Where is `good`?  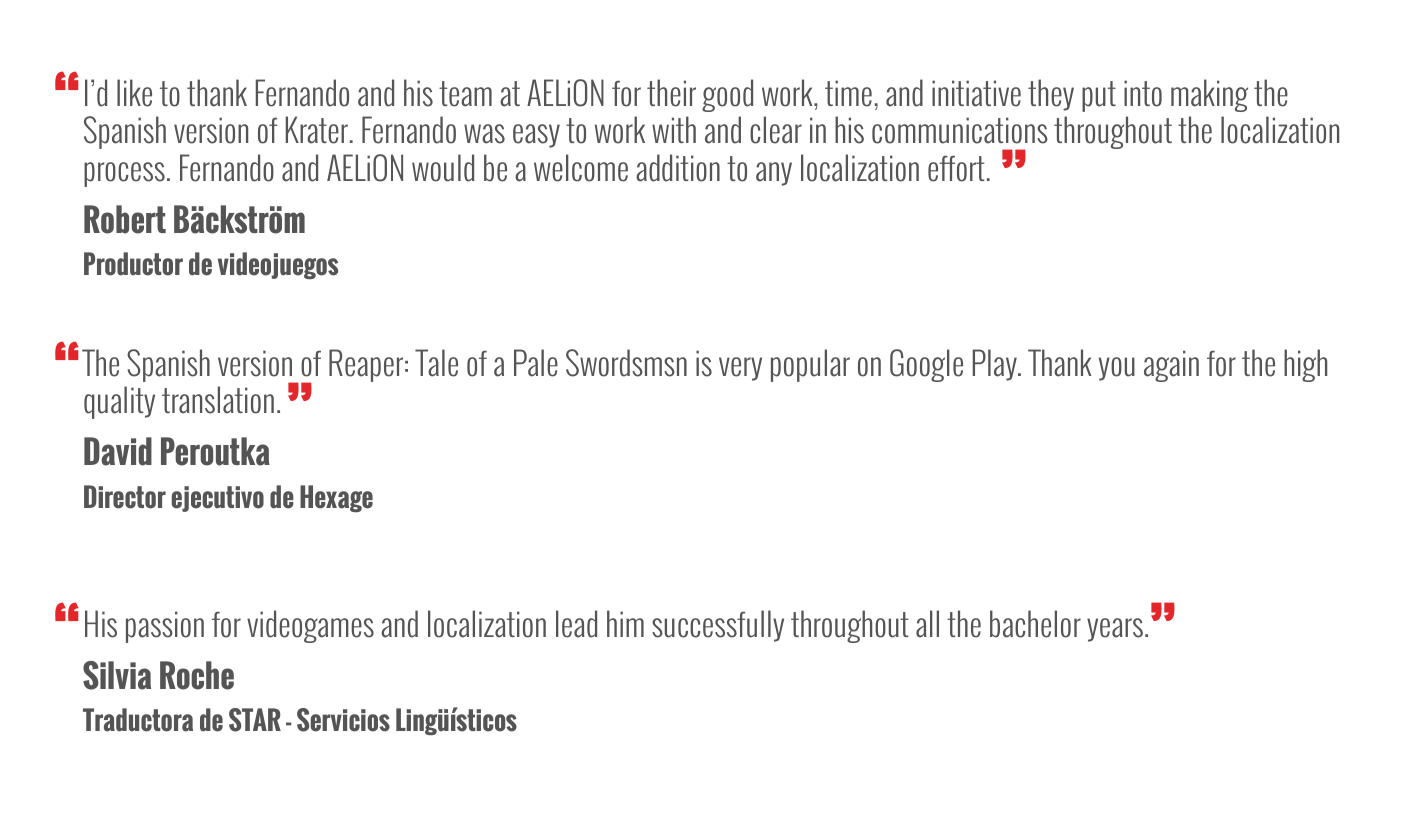 good is located at coordinates (727, 95).
